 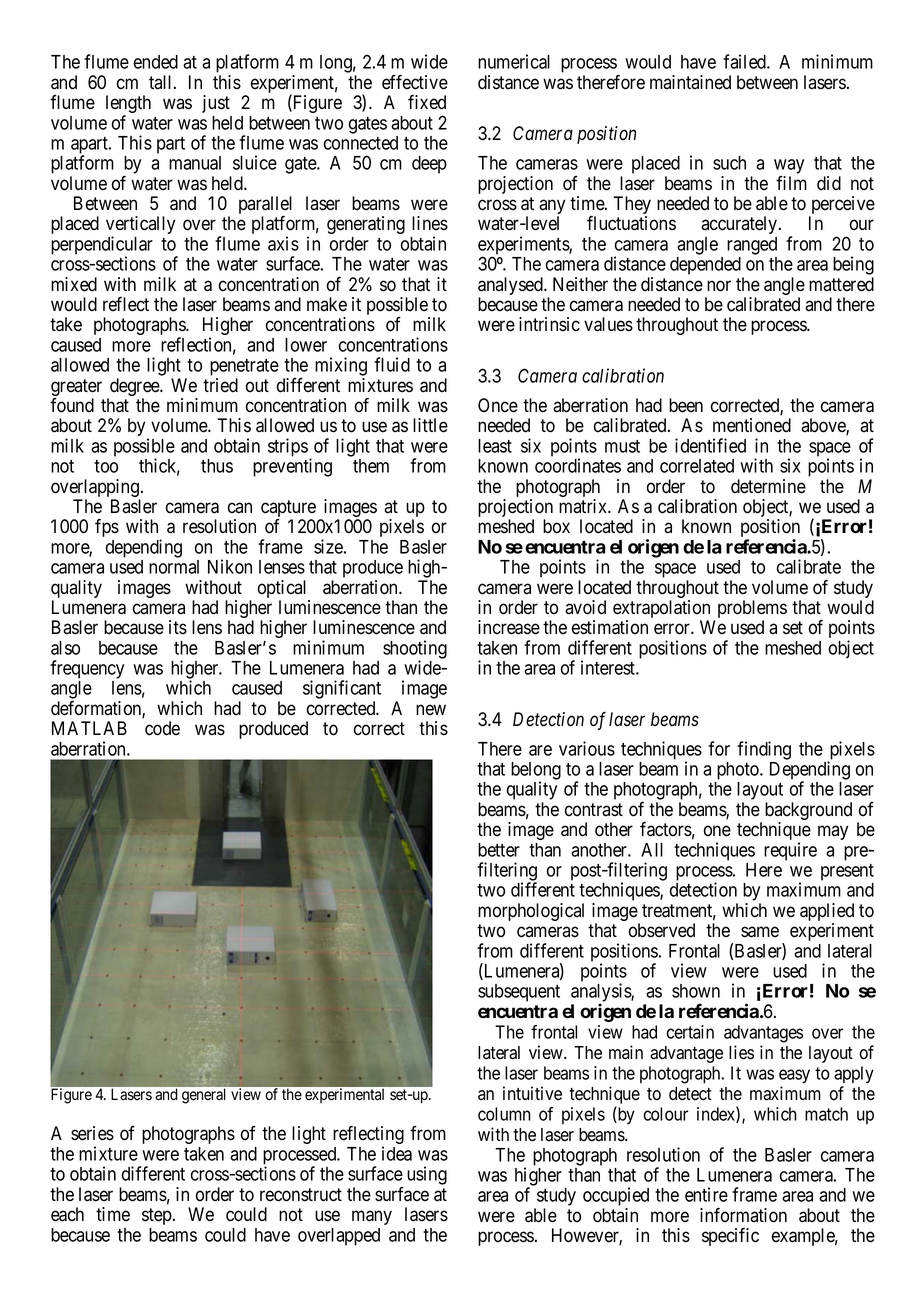 What do you see at coordinates (743, 1215) in the screenshot?
I see `information` at bounding box center [743, 1215].
